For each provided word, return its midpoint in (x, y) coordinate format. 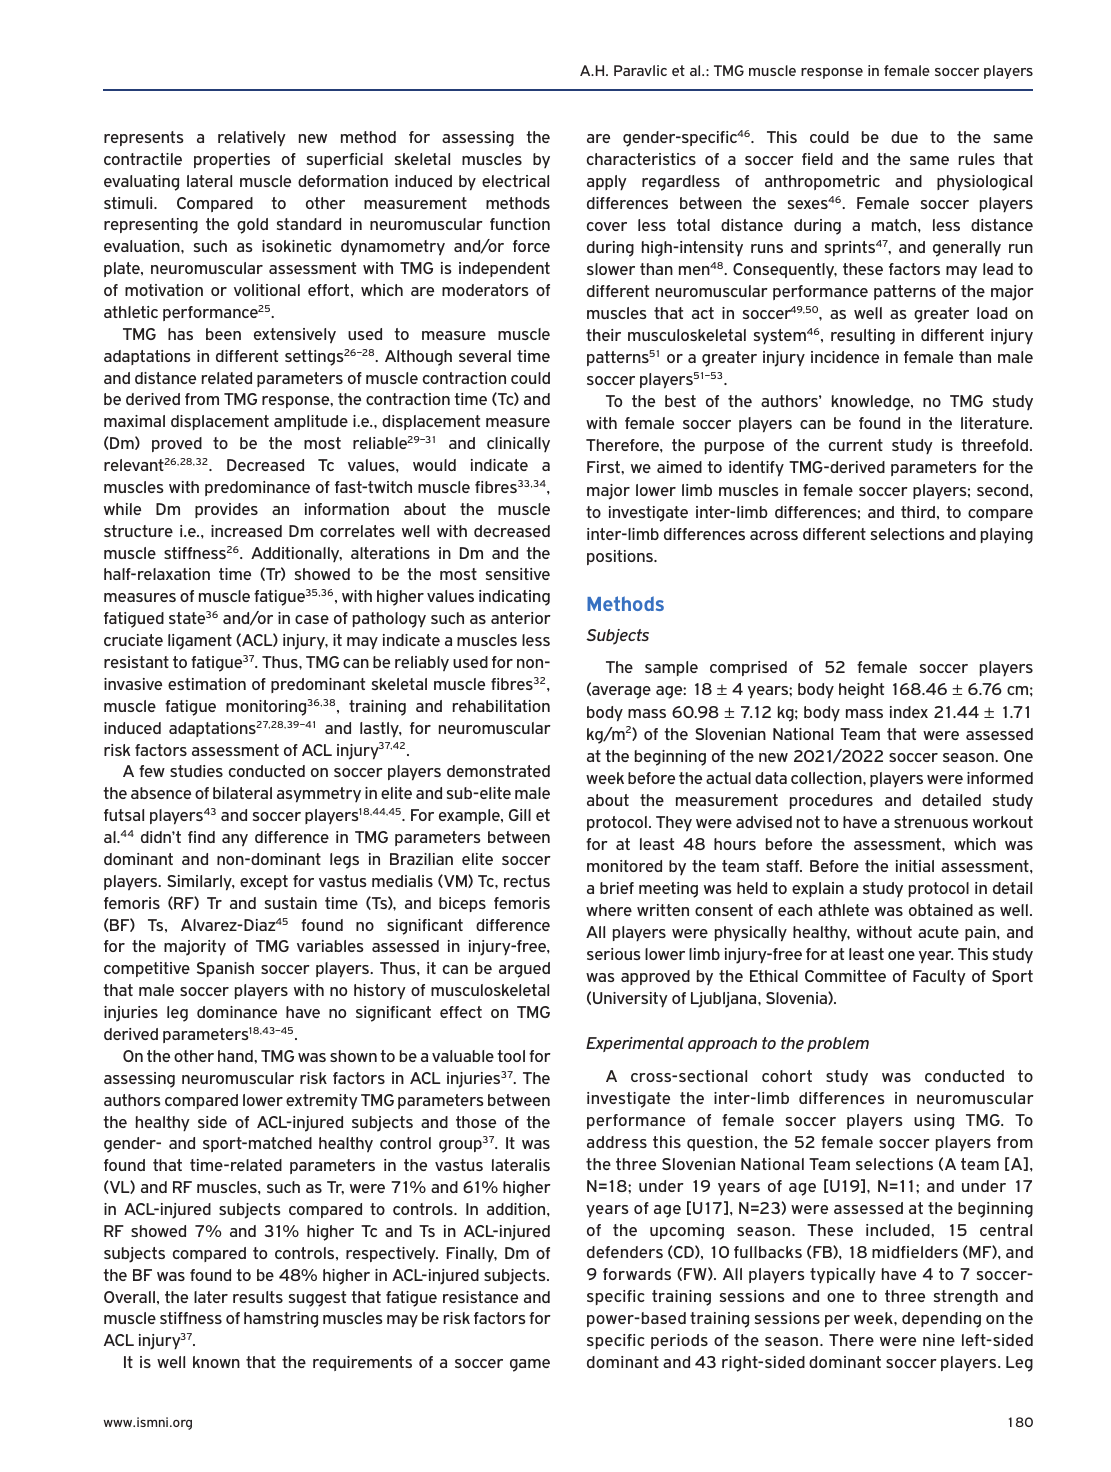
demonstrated (498, 771)
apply (607, 182)
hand (236, 1056)
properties (232, 160)
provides (226, 510)
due (904, 137)
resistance (480, 1297)
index (909, 712)
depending (941, 1320)
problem (838, 1044)
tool (511, 1056)
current (856, 445)
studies (196, 771)
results (258, 1297)
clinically (518, 444)
